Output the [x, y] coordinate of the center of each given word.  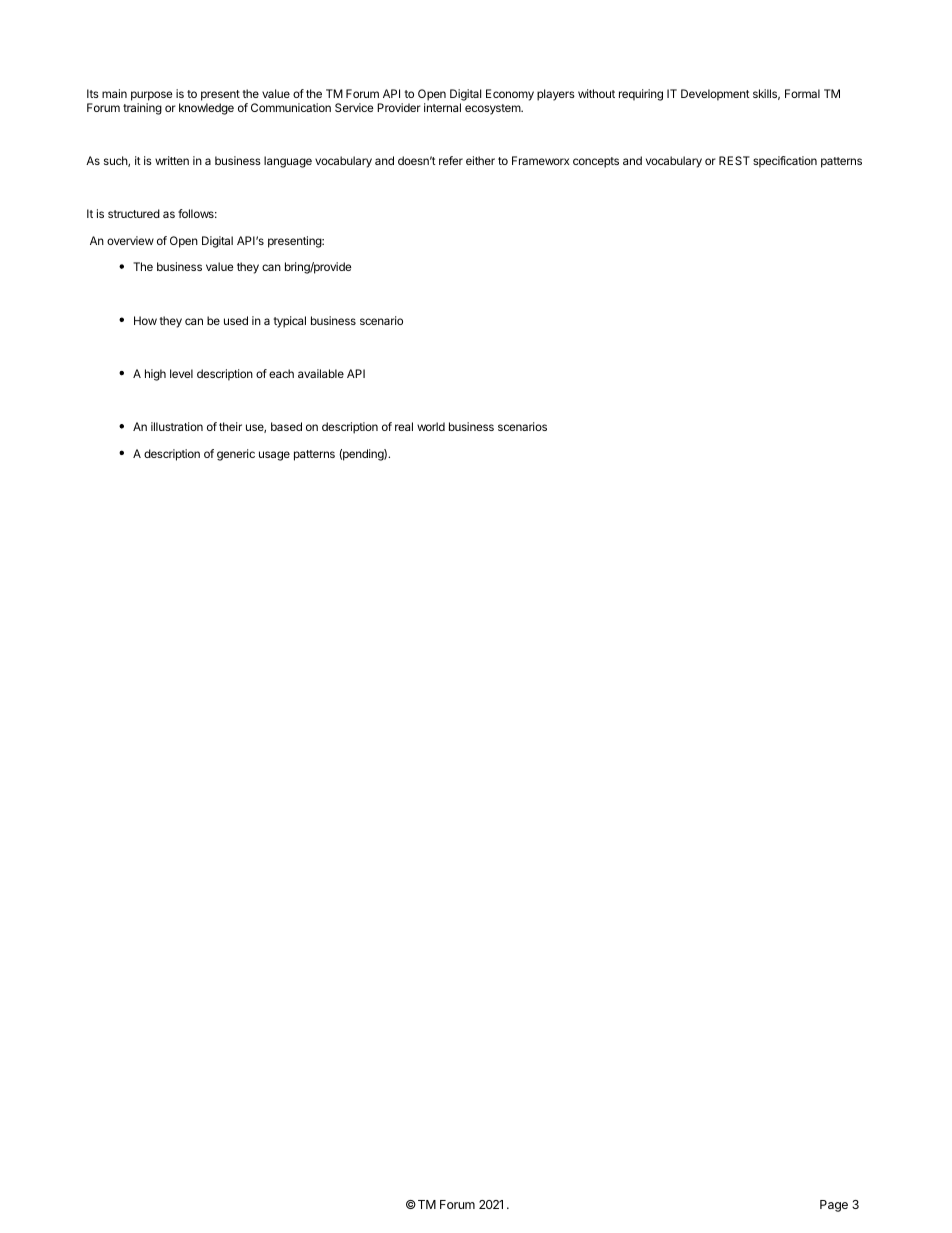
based [286, 426]
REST [734, 160]
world [431, 426]
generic [236, 455]
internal [442, 107]
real [404, 426]
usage [274, 456]
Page [834, 1206]
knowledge [206, 109]
